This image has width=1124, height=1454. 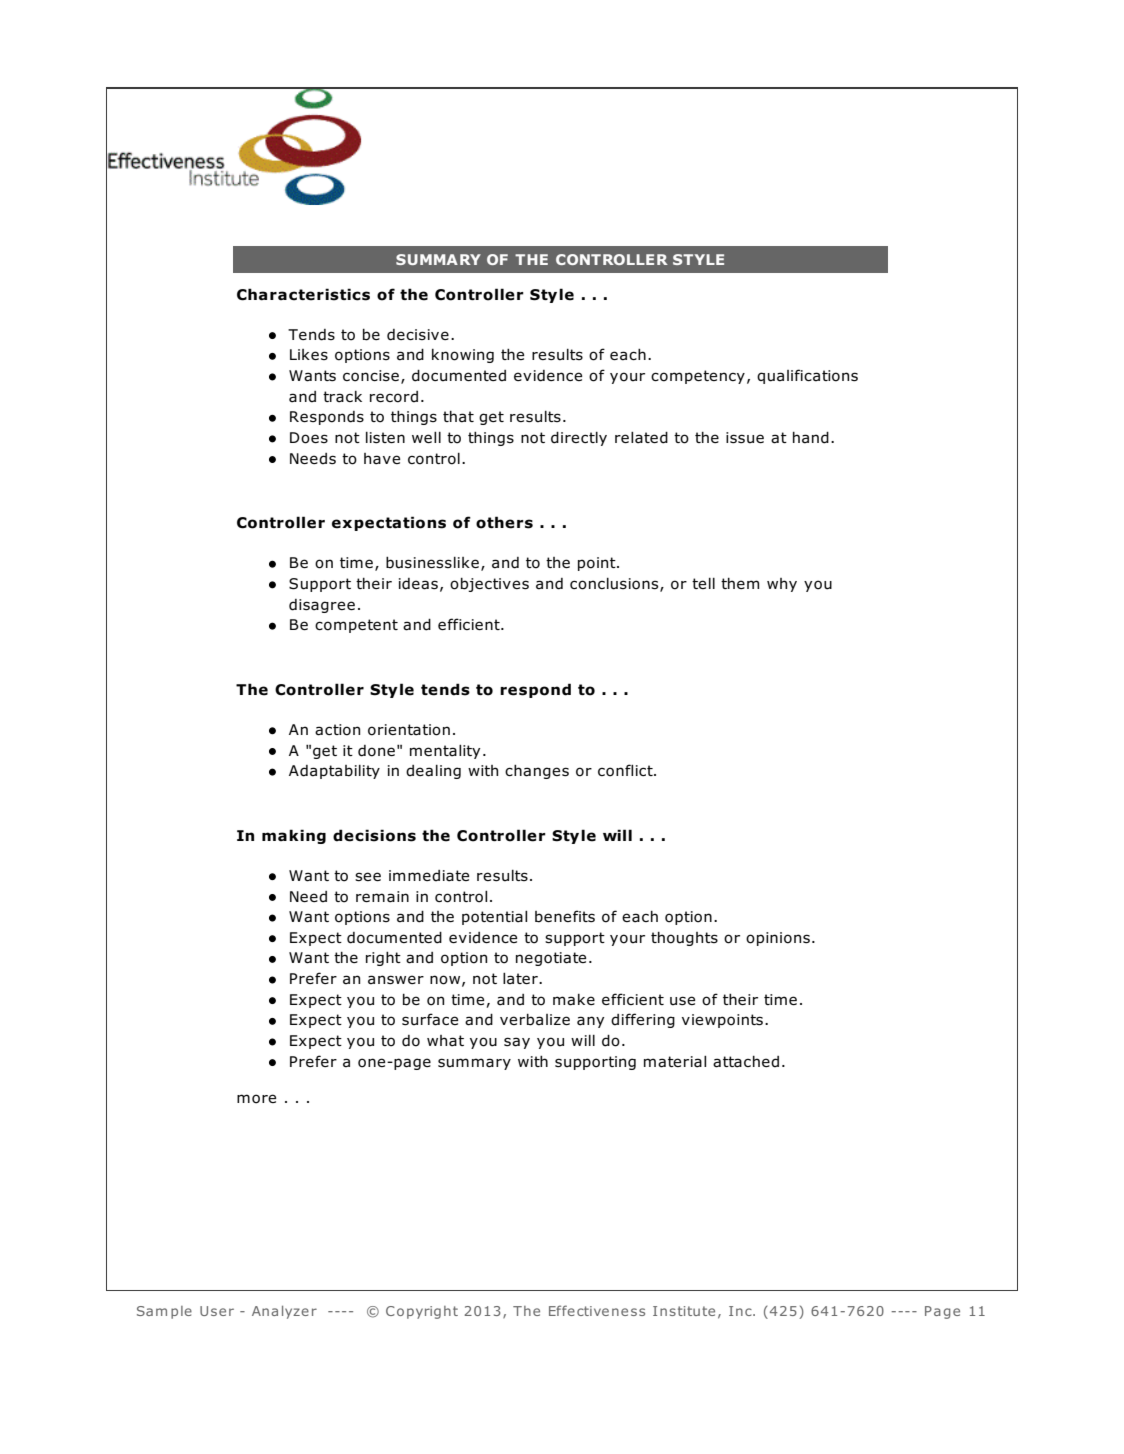 What do you see at coordinates (698, 377) in the image?
I see `competency` at bounding box center [698, 377].
